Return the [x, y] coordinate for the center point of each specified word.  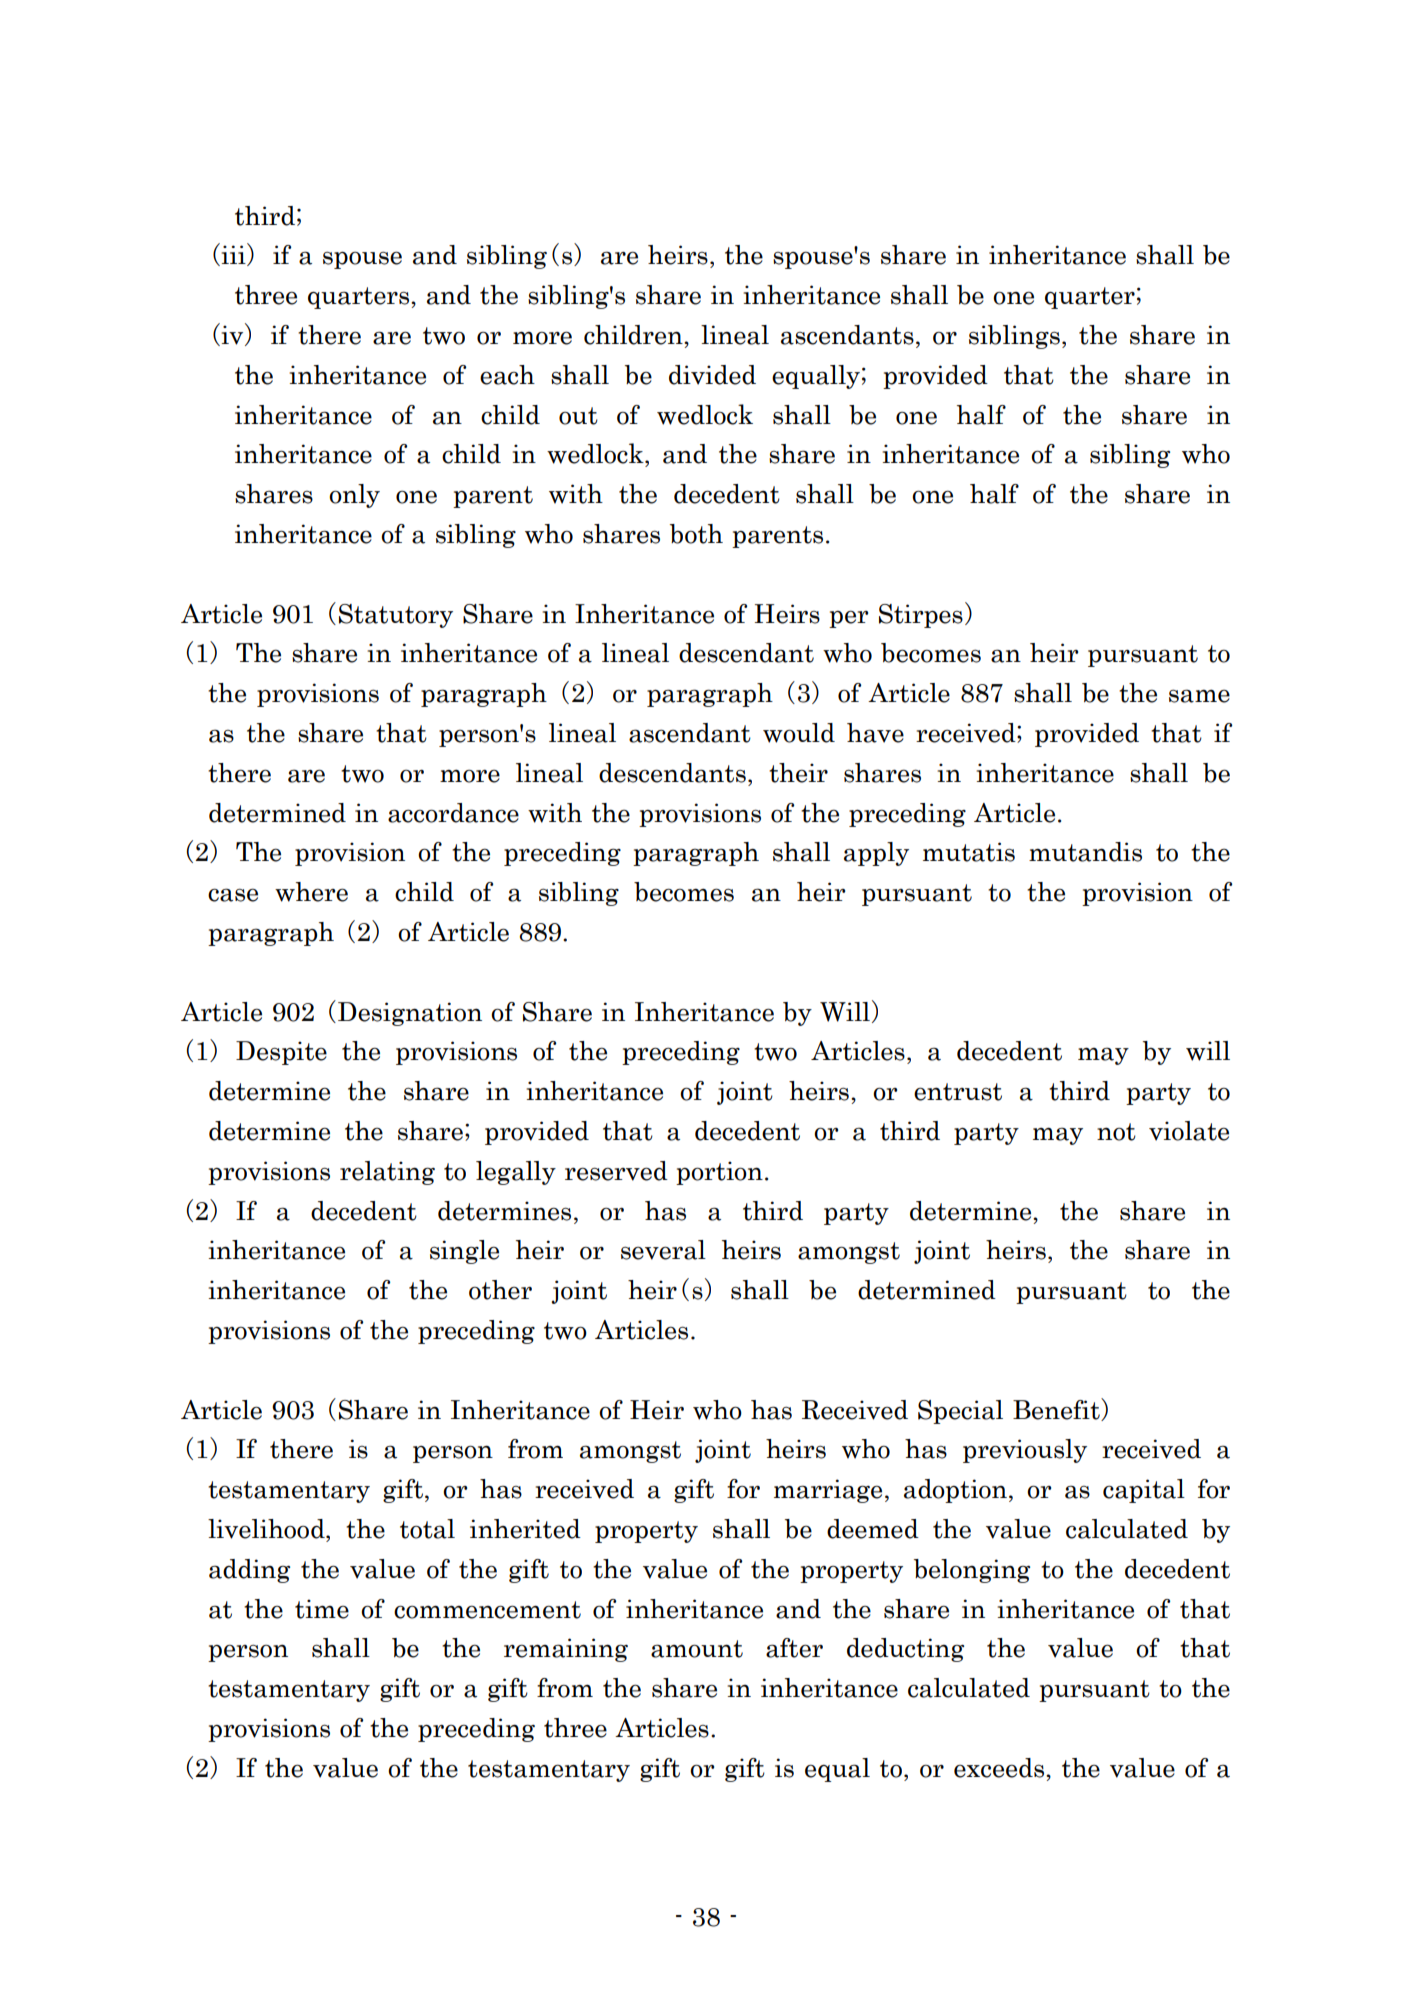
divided [712, 375]
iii [233, 254]
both [696, 534]
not [1116, 1132]
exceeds [1000, 1768]
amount [697, 1649]
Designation [410, 1014]
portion [719, 1173]
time [322, 1609]
